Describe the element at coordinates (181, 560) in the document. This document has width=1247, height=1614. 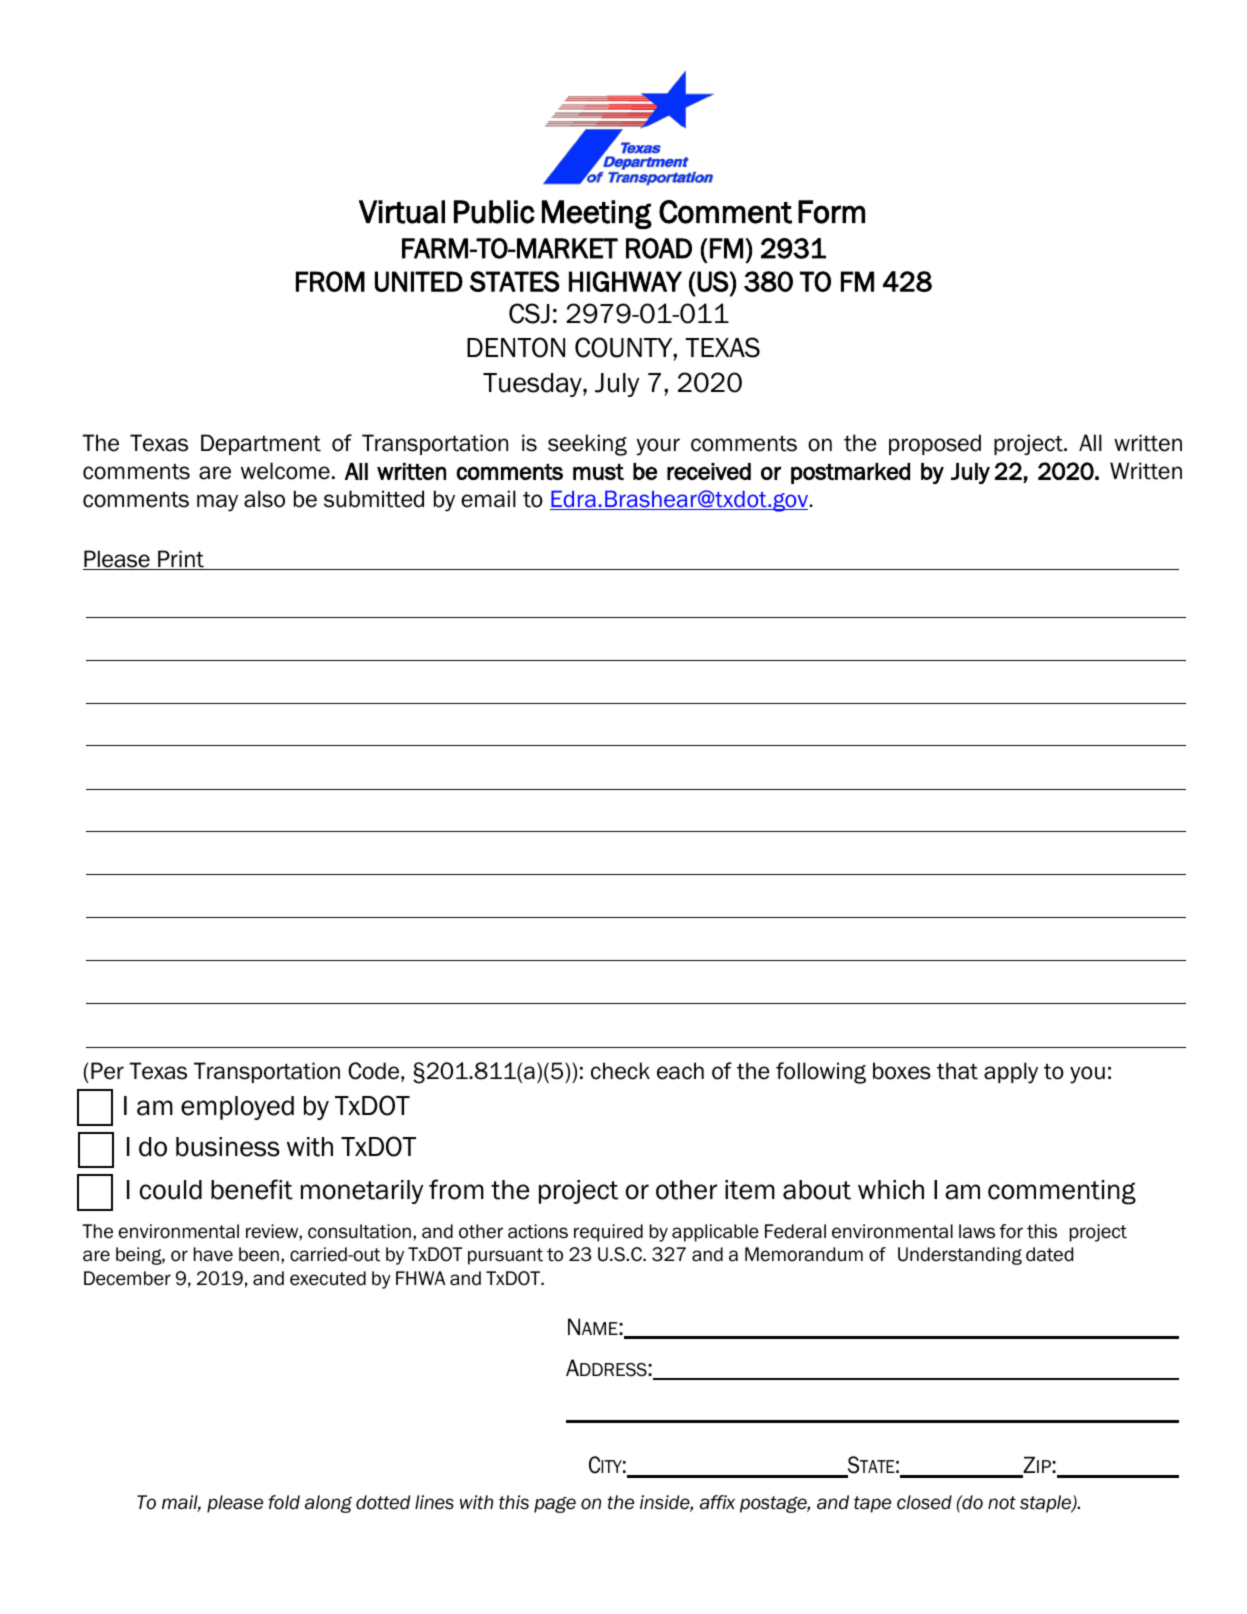
I see `Print` at that location.
